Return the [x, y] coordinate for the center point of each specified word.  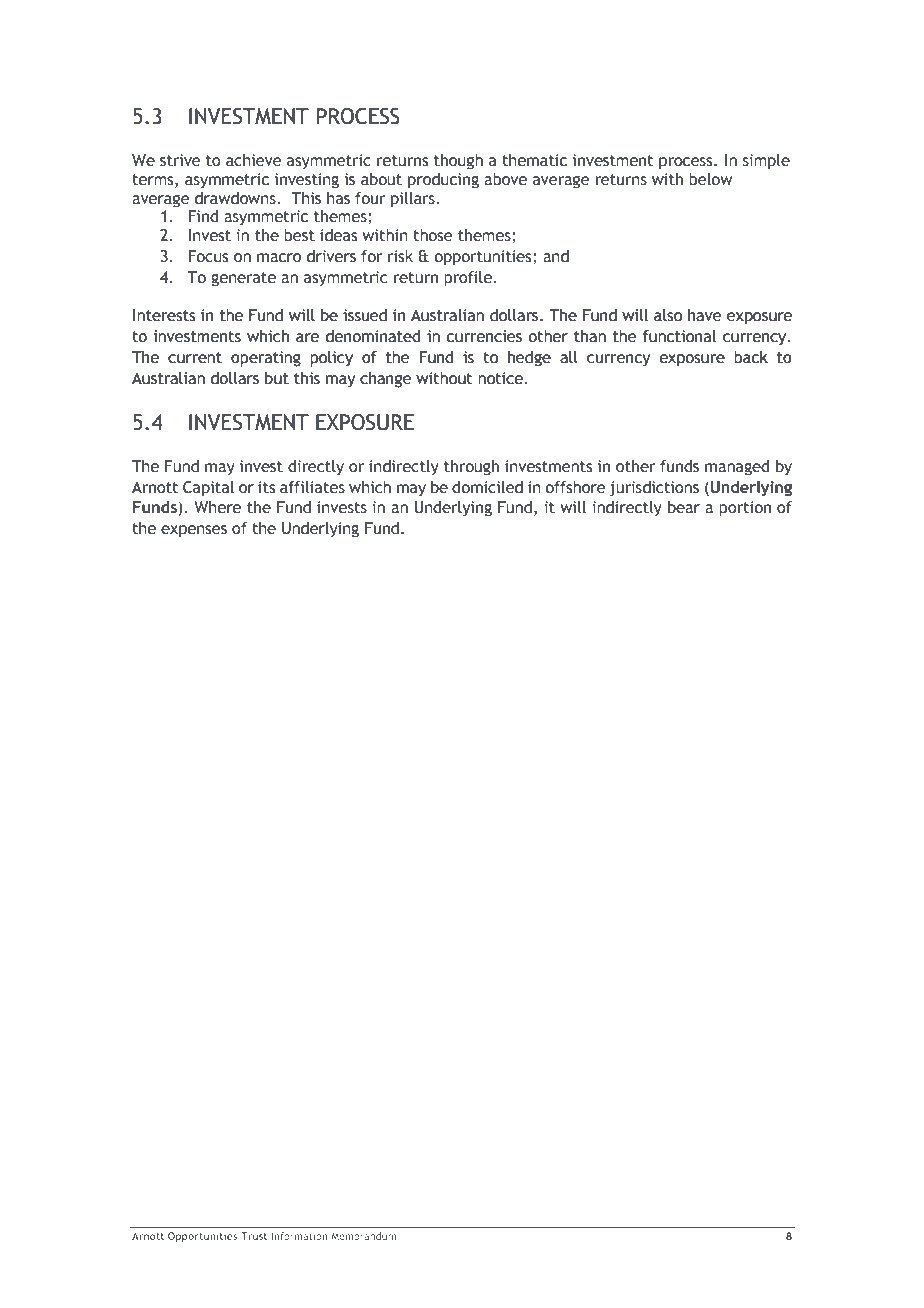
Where [217, 507]
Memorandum [363, 1236]
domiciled [487, 487]
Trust [254, 1236]
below [711, 179]
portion [745, 509]
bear [684, 507]
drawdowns [236, 198]
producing [443, 181]
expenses [194, 531]
